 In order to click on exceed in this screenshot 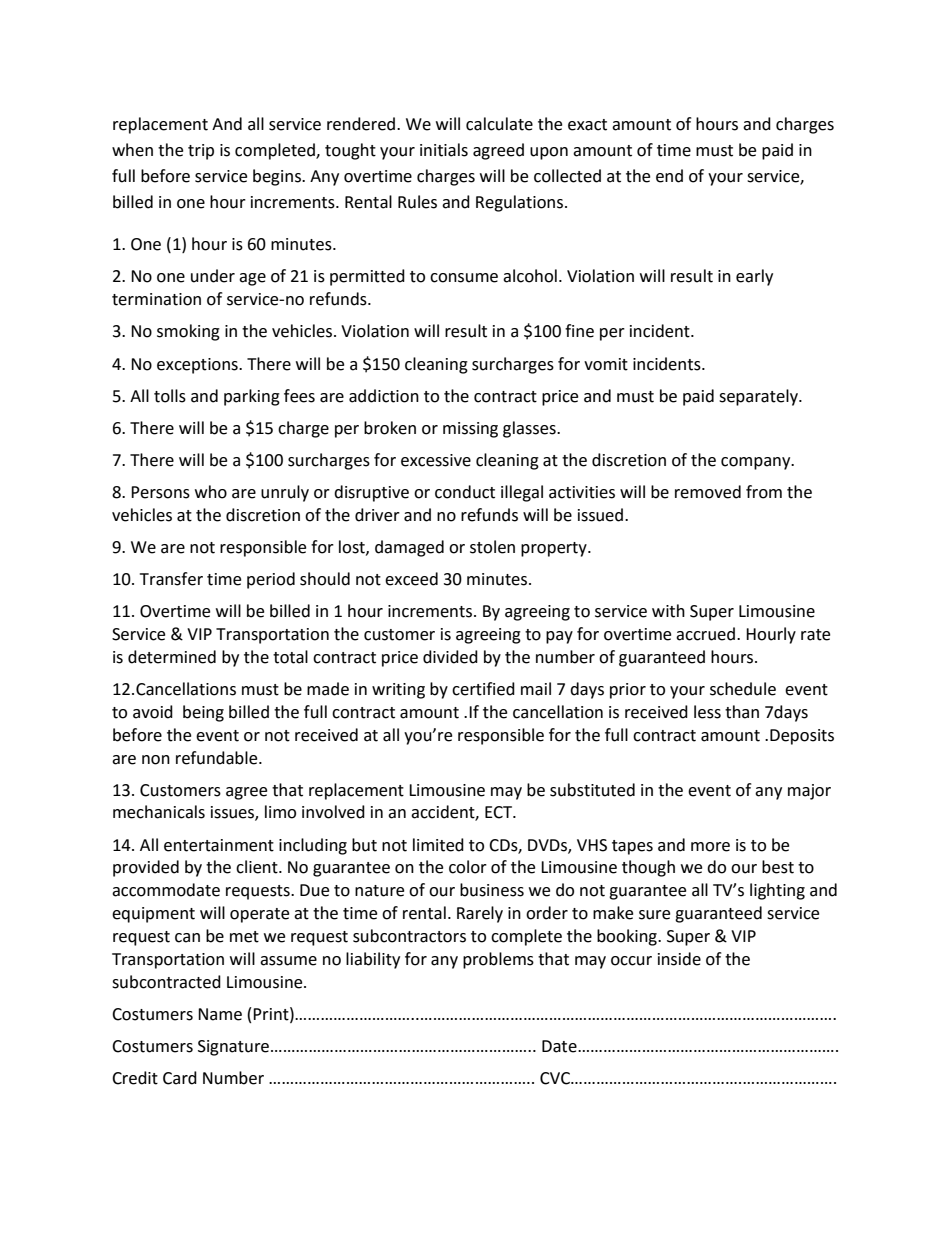, I will do `click(411, 579)`.
